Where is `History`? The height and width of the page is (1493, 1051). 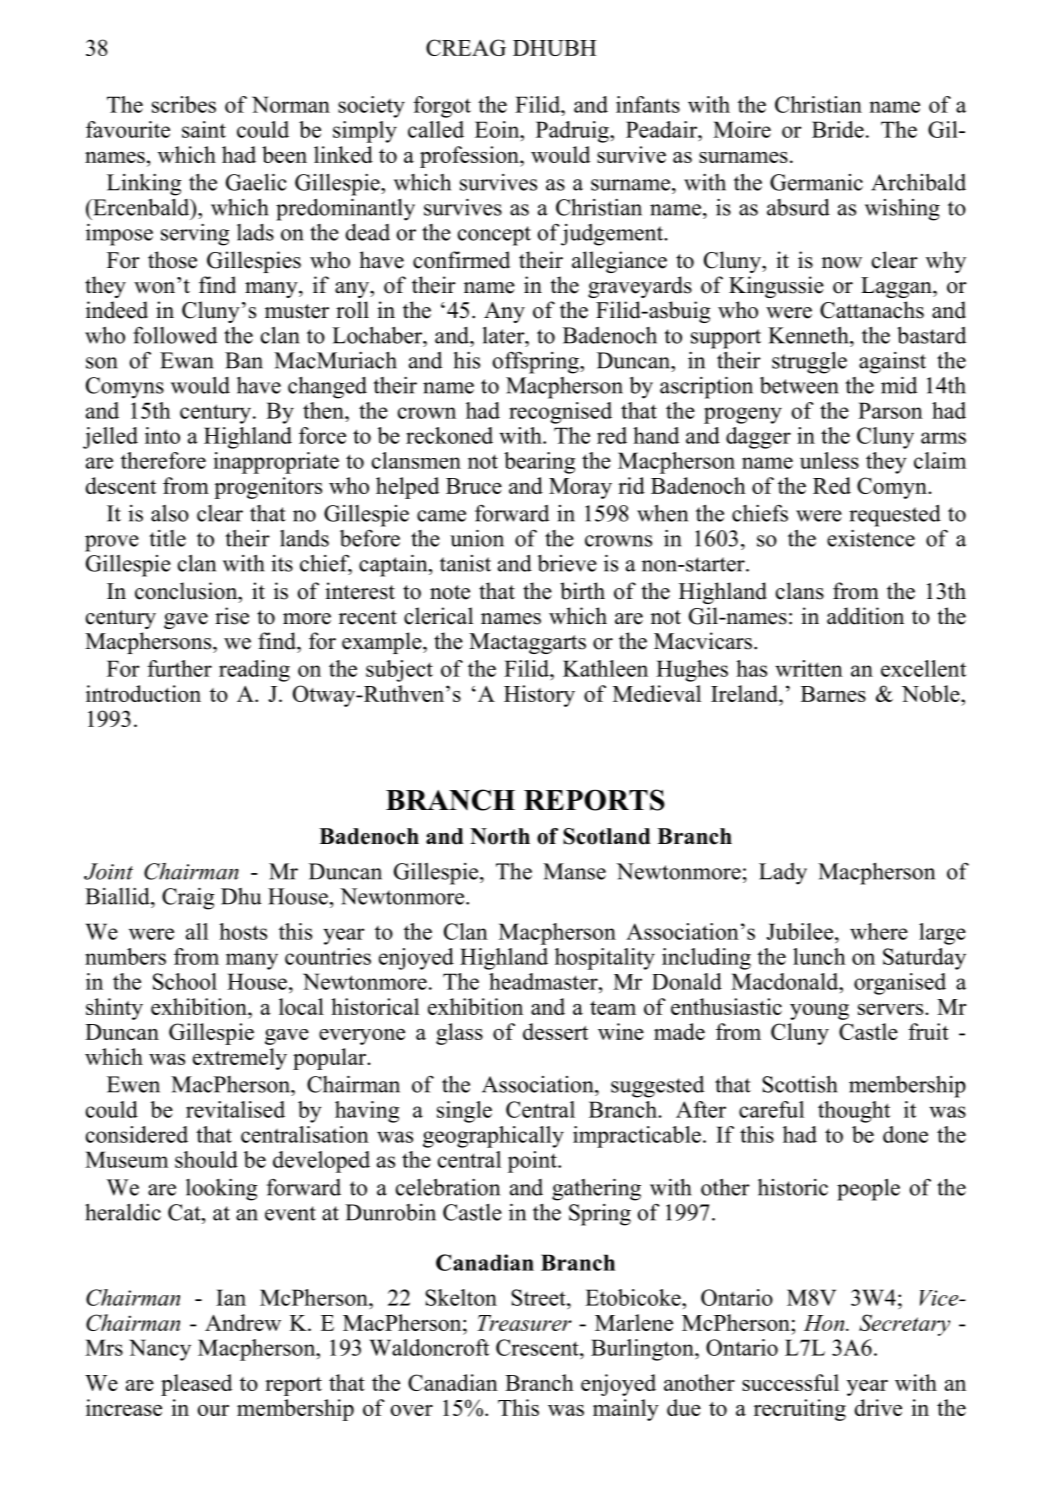 History is located at coordinates (539, 696).
